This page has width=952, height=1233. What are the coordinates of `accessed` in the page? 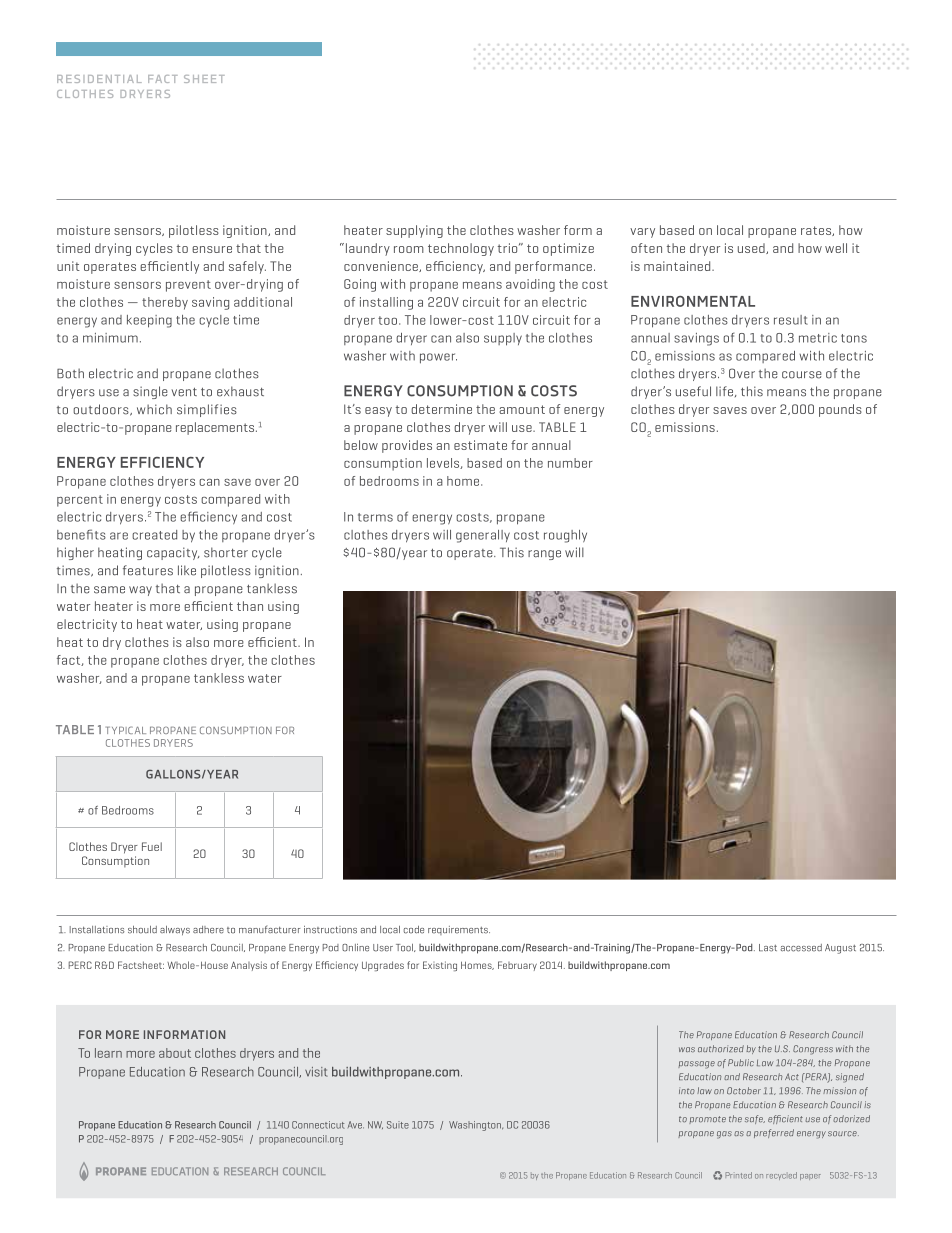 It's located at (801, 948).
